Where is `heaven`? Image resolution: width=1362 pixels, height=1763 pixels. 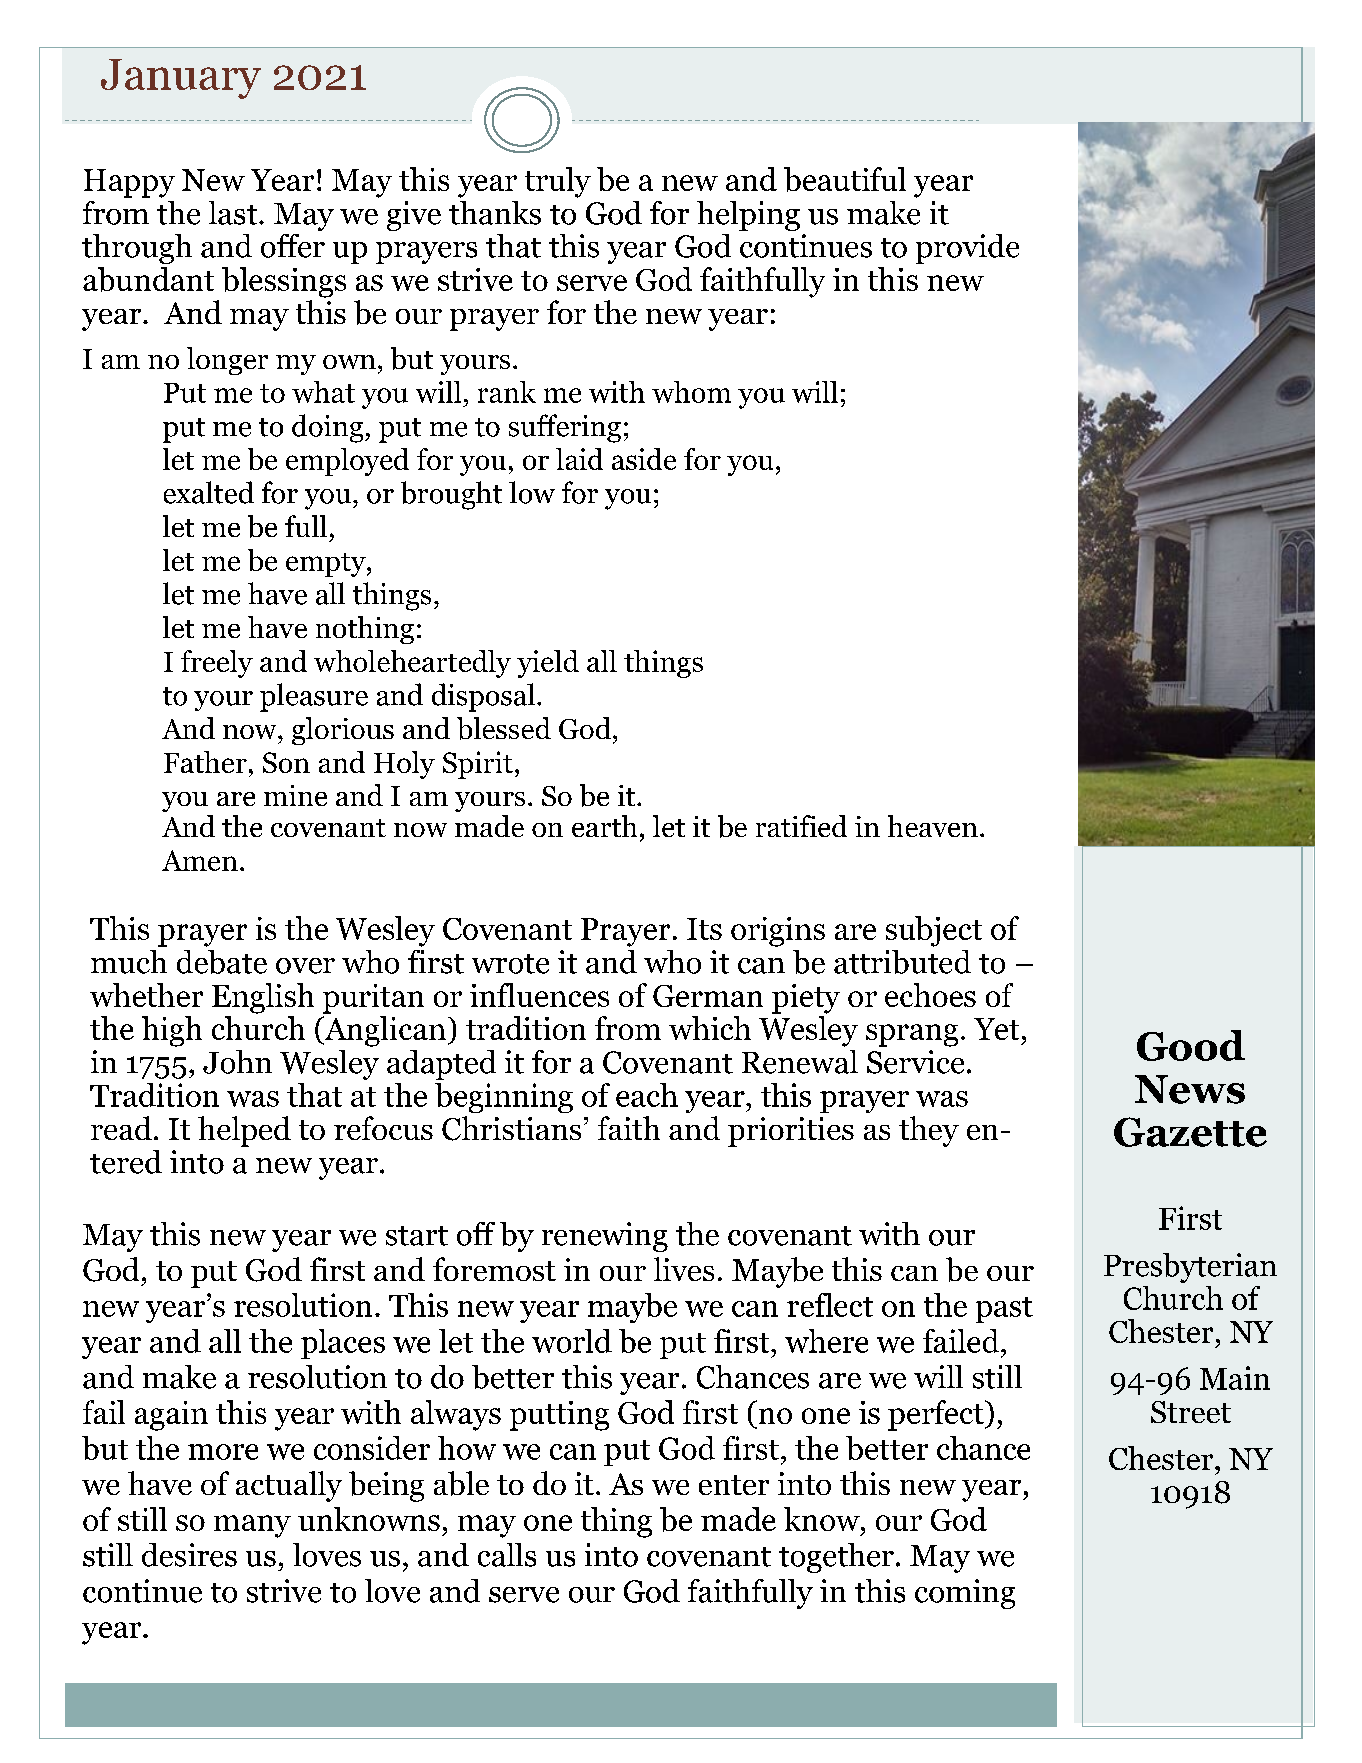 heaven is located at coordinates (933, 826).
